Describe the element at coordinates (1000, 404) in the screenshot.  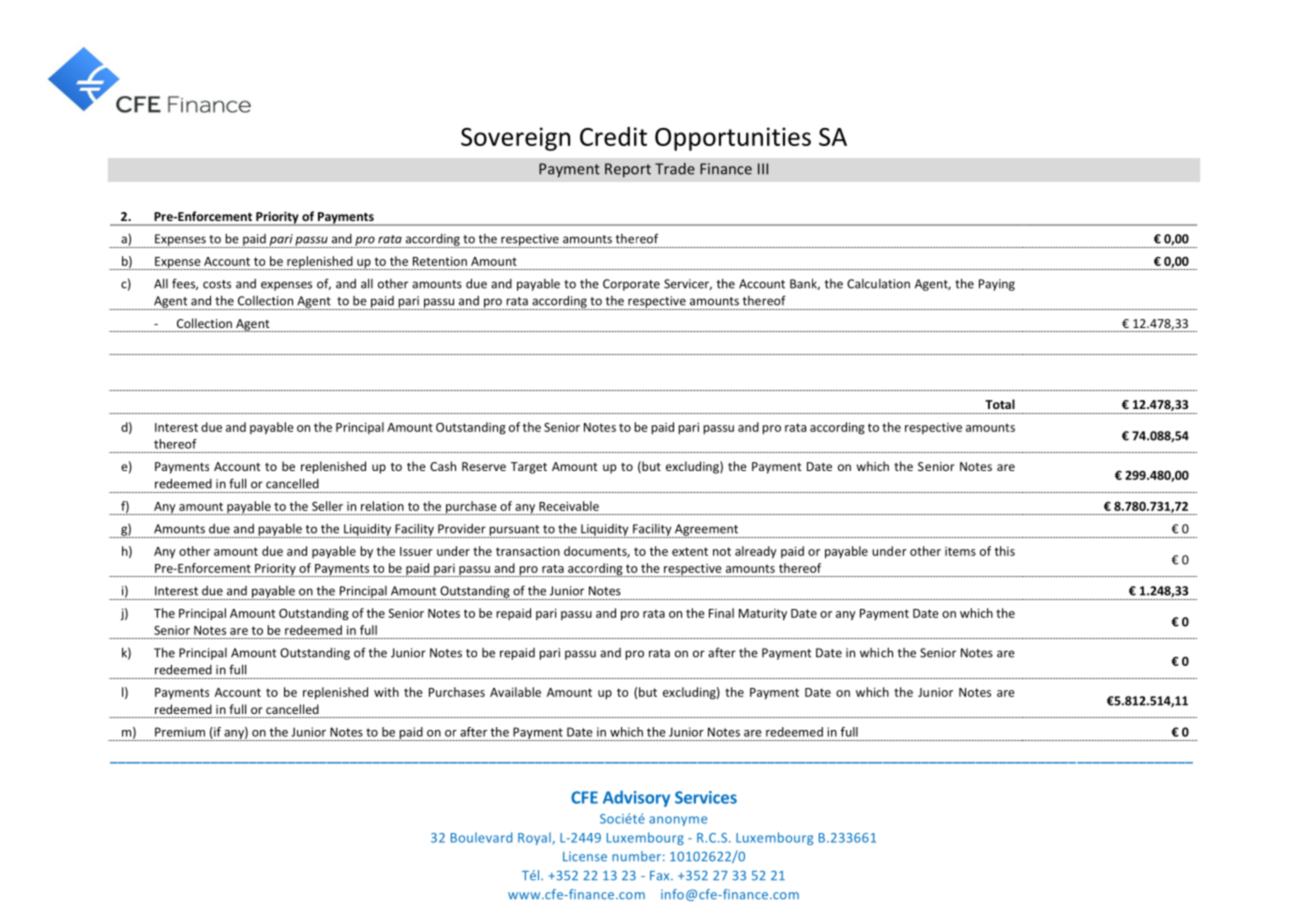
I see `Total` at that location.
